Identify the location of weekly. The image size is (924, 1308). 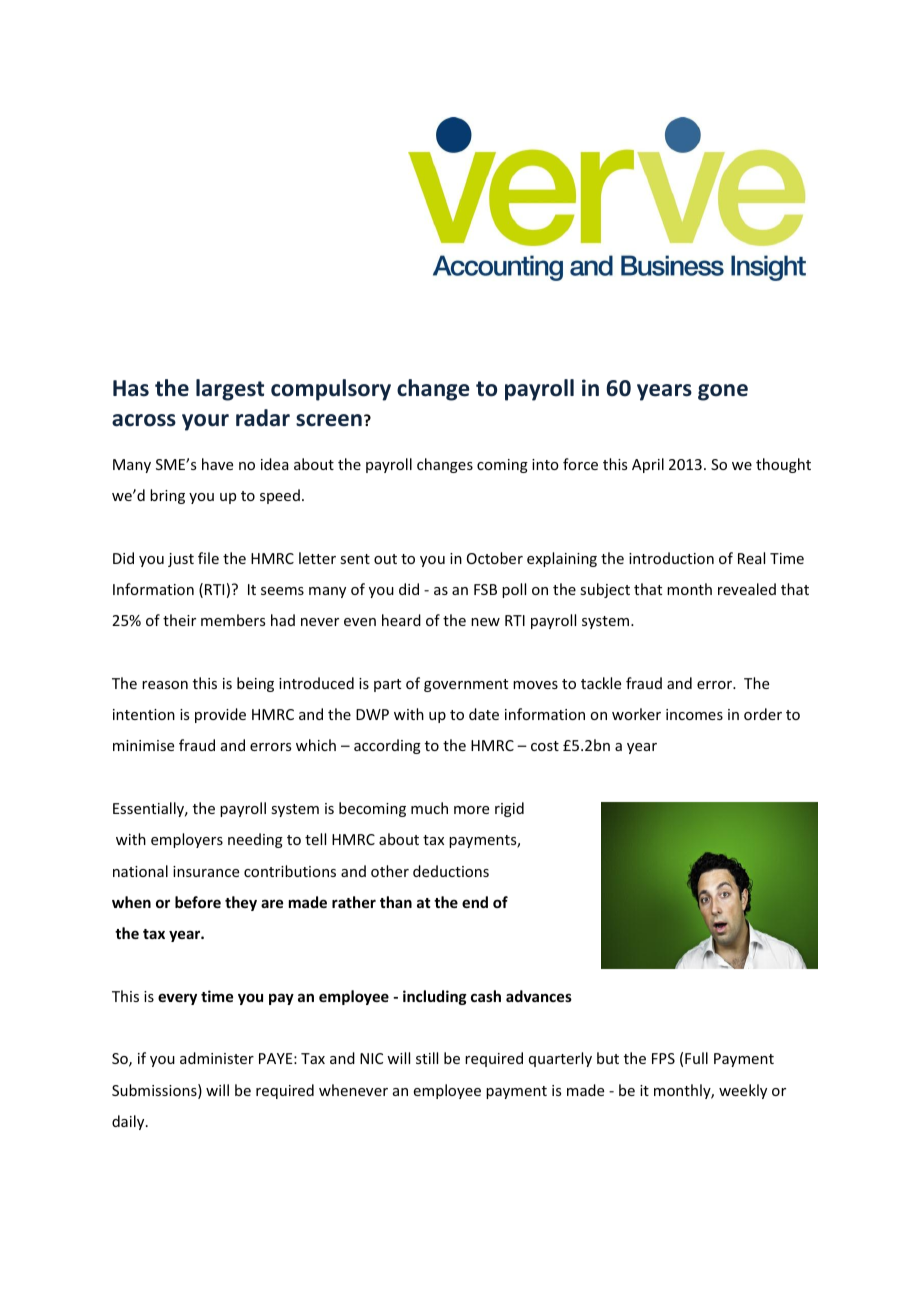
(743, 1091).
